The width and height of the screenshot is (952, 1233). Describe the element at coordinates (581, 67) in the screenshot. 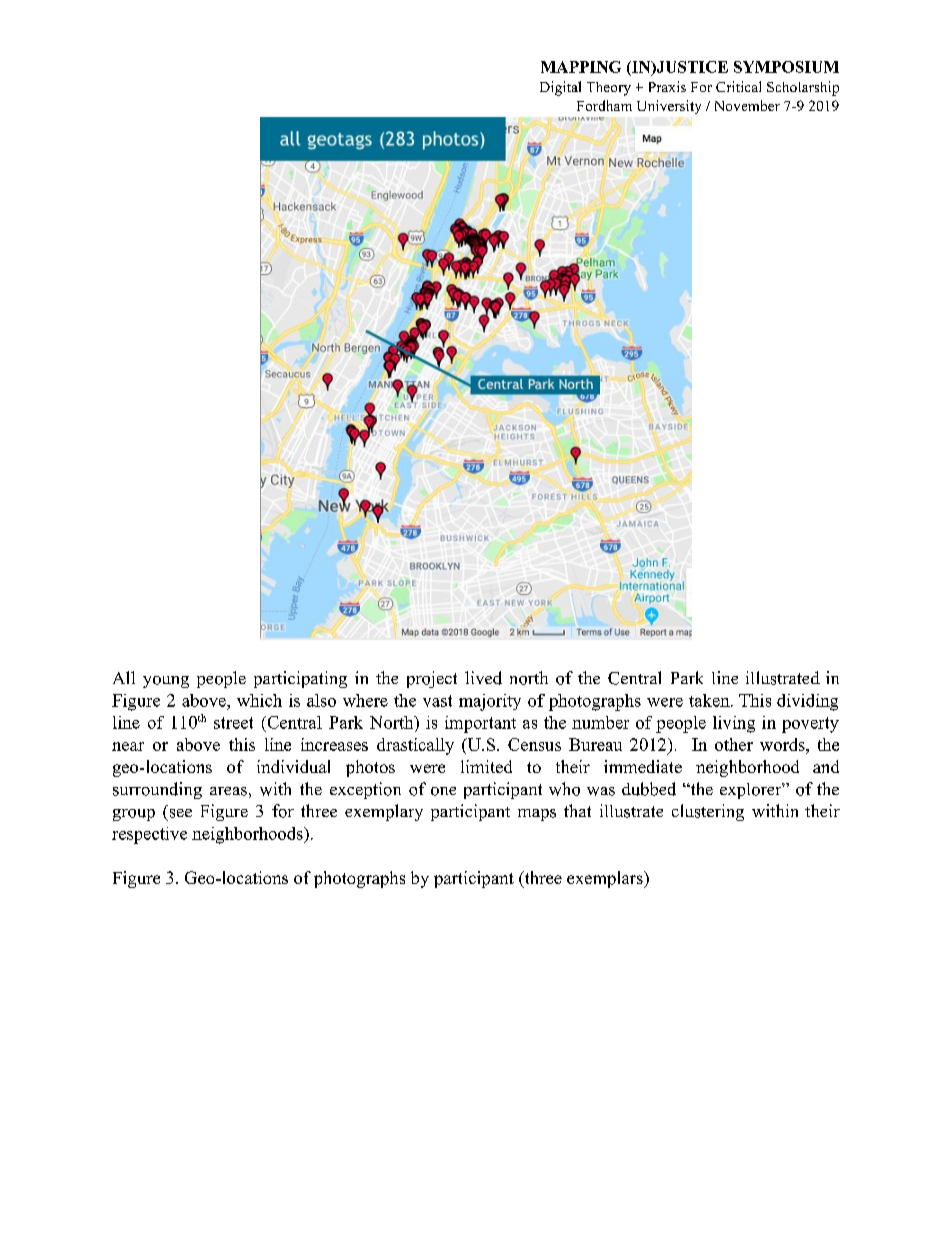

I see `MAPPING` at that location.
